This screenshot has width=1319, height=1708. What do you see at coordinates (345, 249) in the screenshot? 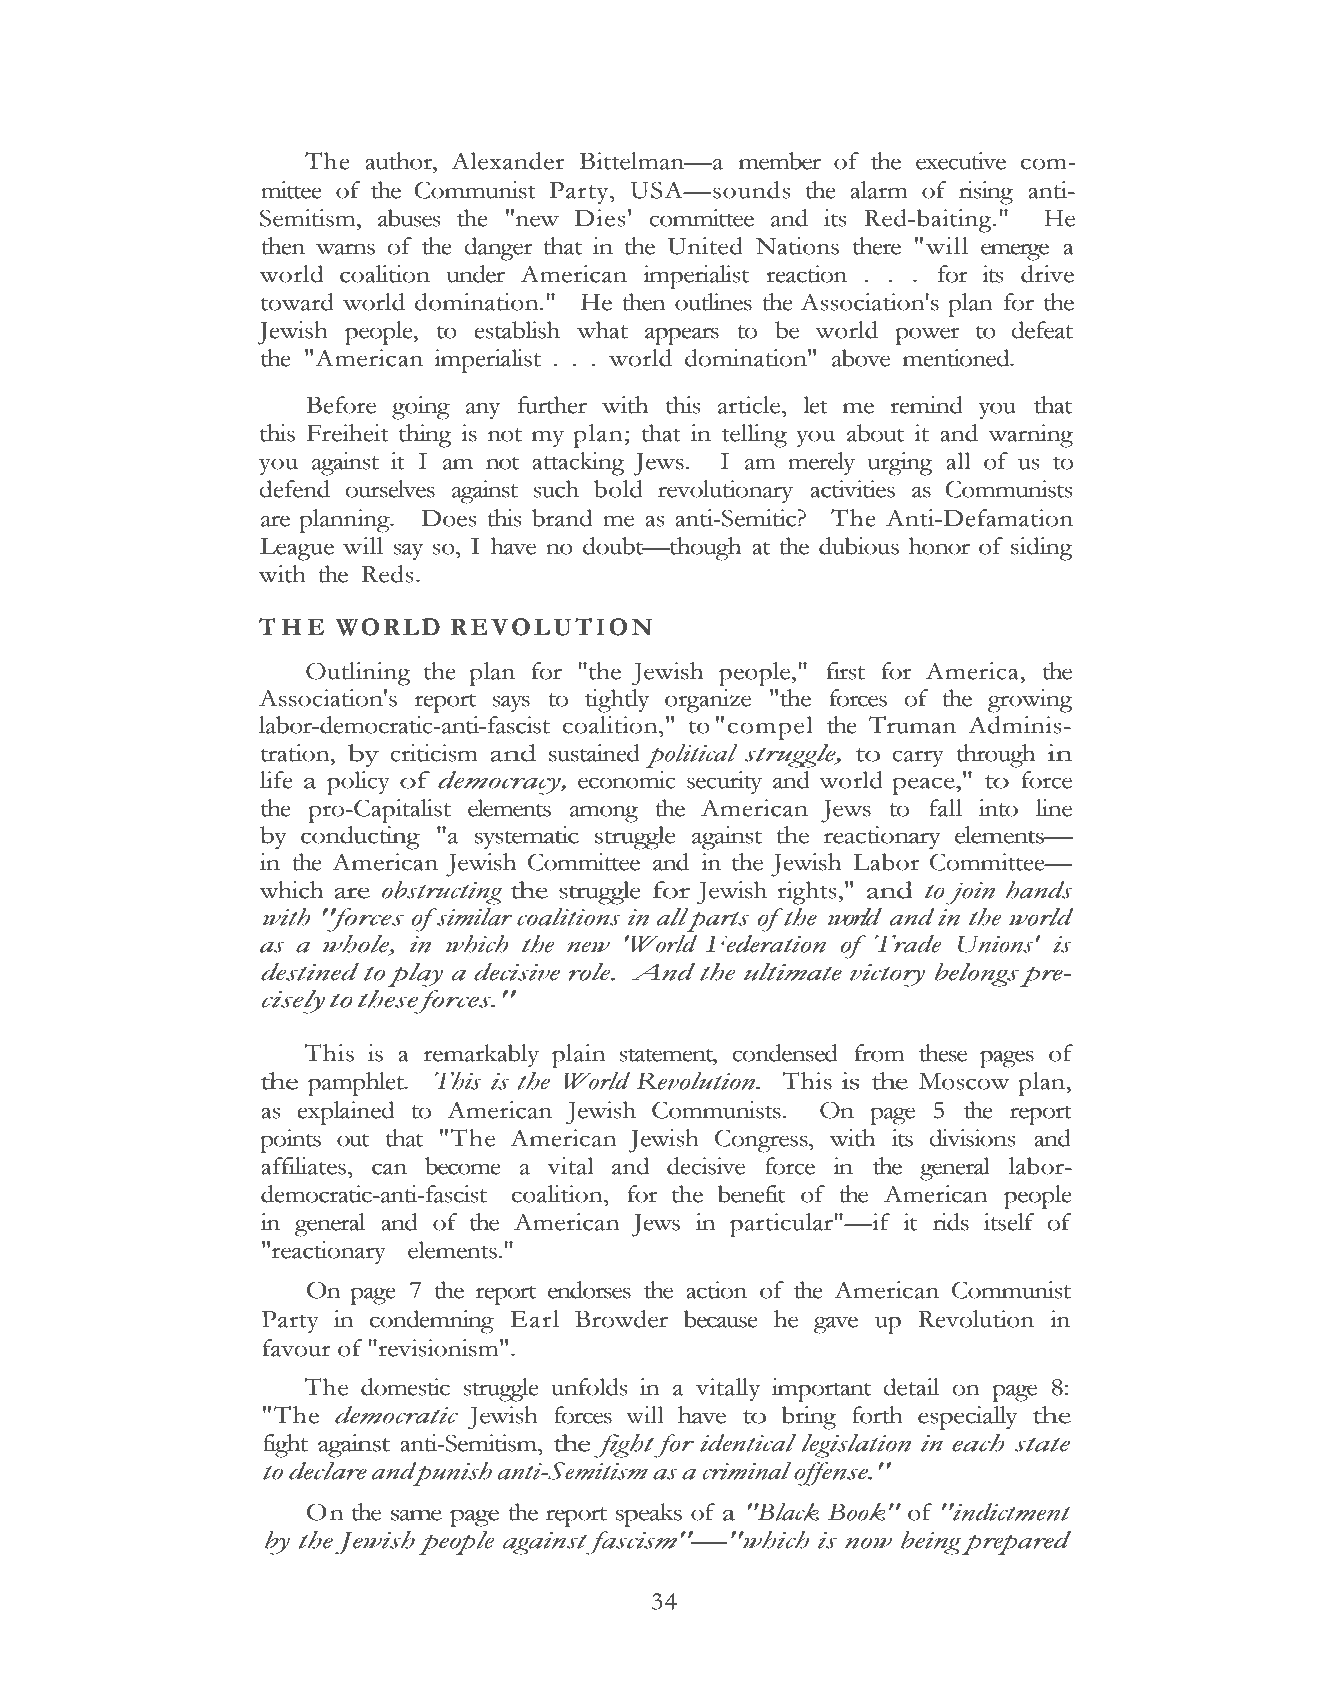
I see `warns` at bounding box center [345, 249].
